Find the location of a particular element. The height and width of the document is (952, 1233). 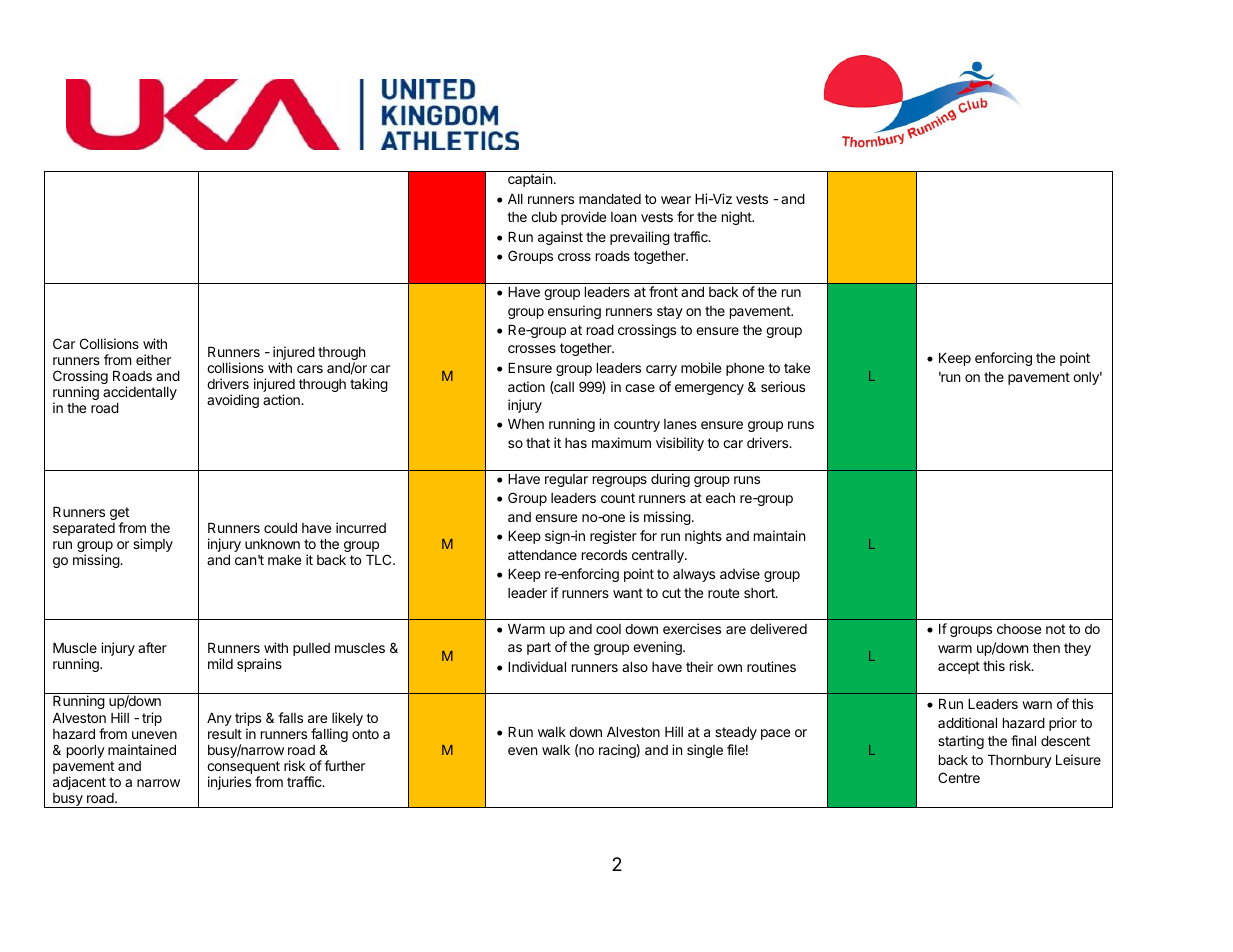

choose is located at coordinates (1019, 629).
